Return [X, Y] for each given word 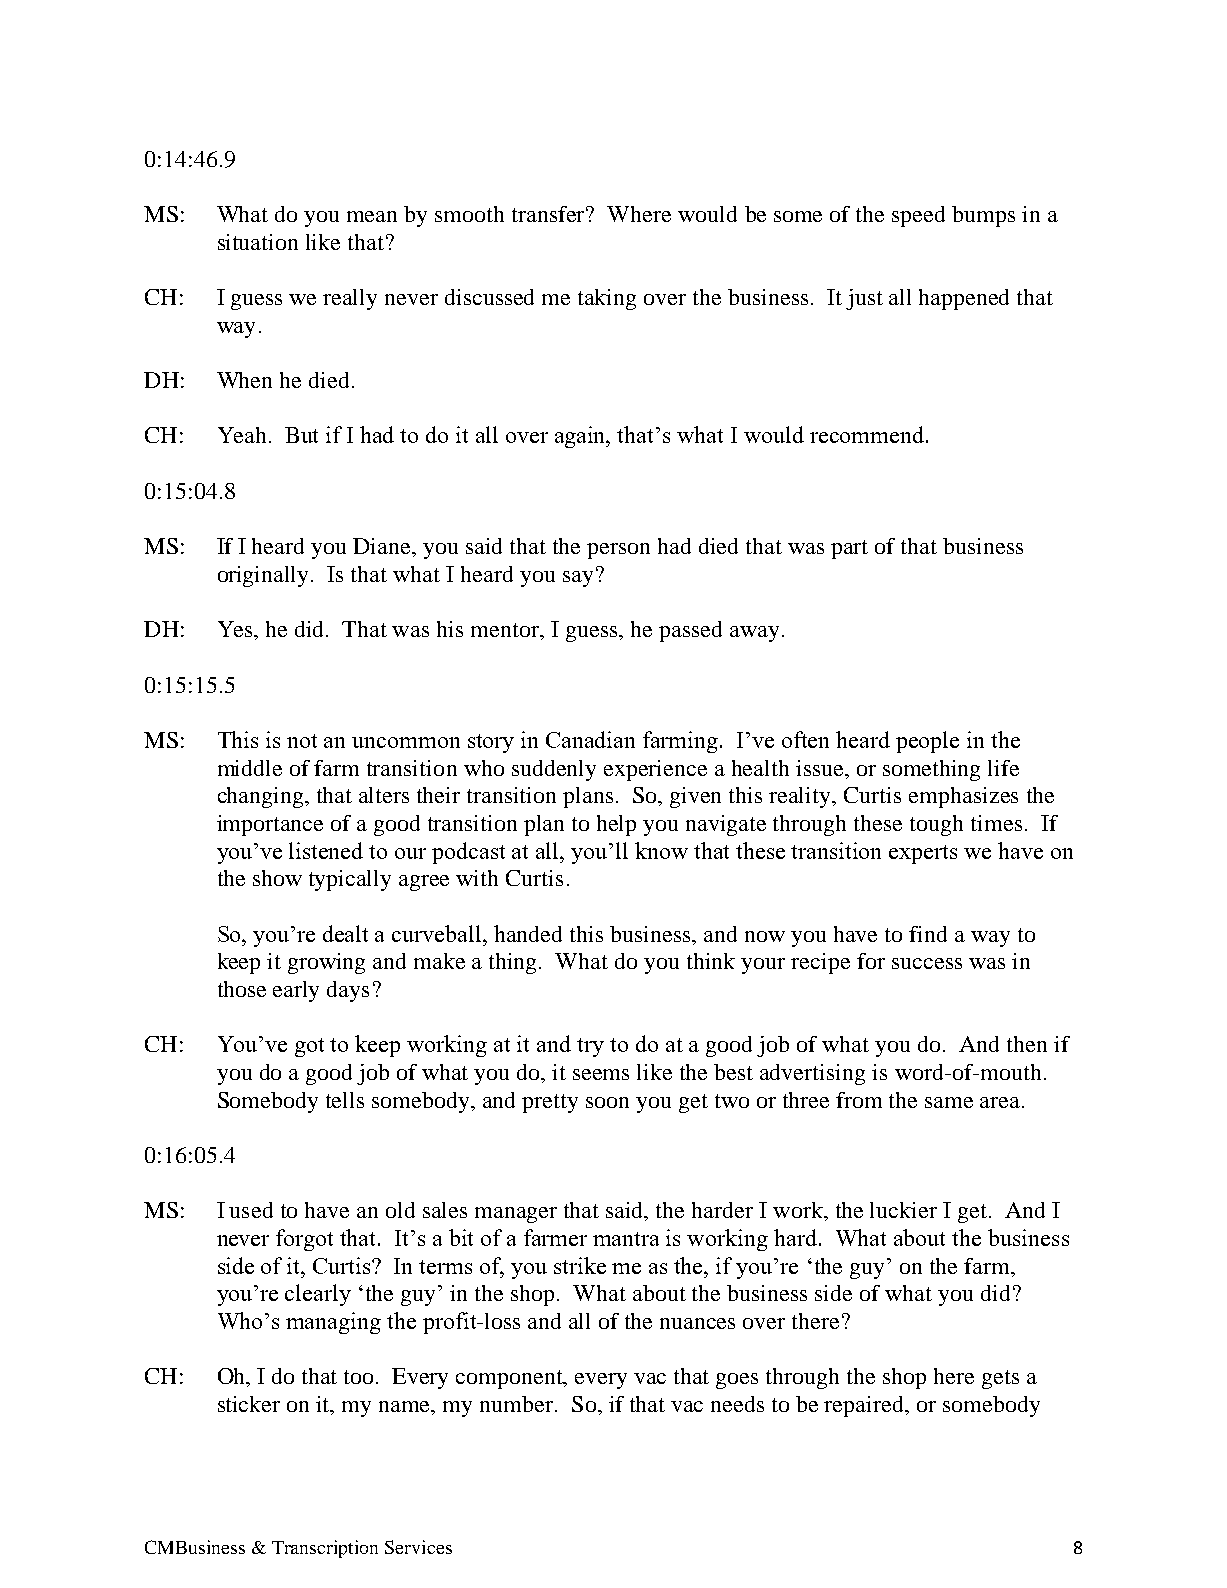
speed [918, 216]
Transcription [325, 1549]
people [927, 742]
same [949, 1102]
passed [690, 631]
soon [607, 1102]
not [302, 741]
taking [607, 299]
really [350, 299]
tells [345, 1100]
